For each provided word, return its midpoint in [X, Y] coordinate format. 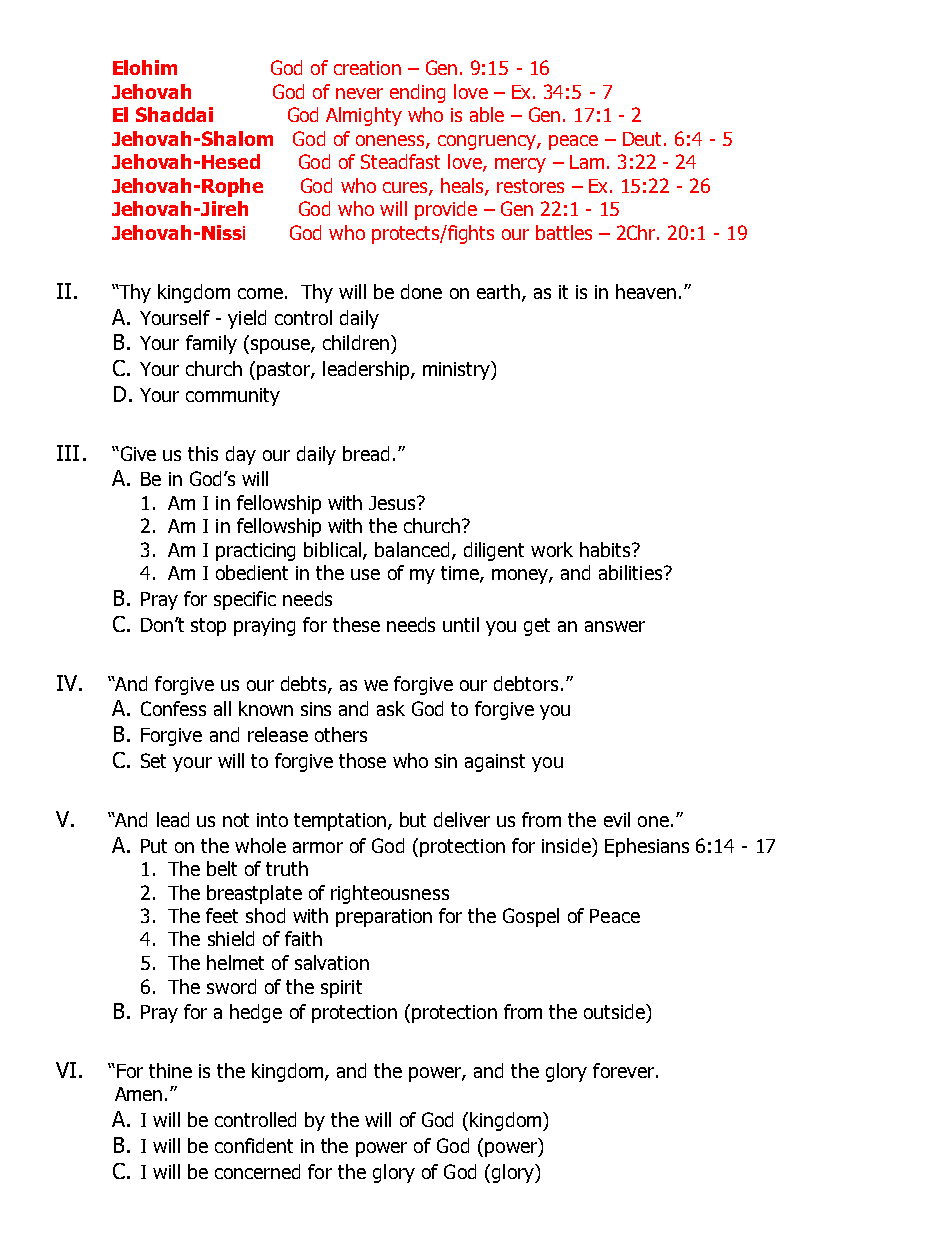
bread [366, 453]
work [552, 549]
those [362, 760]
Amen [138, 1094]
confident [254, 1145]
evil [617, 819]
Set [153, 760]
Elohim [145, 67]
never [359, 93]
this [203, 453]
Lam [587, 162]
